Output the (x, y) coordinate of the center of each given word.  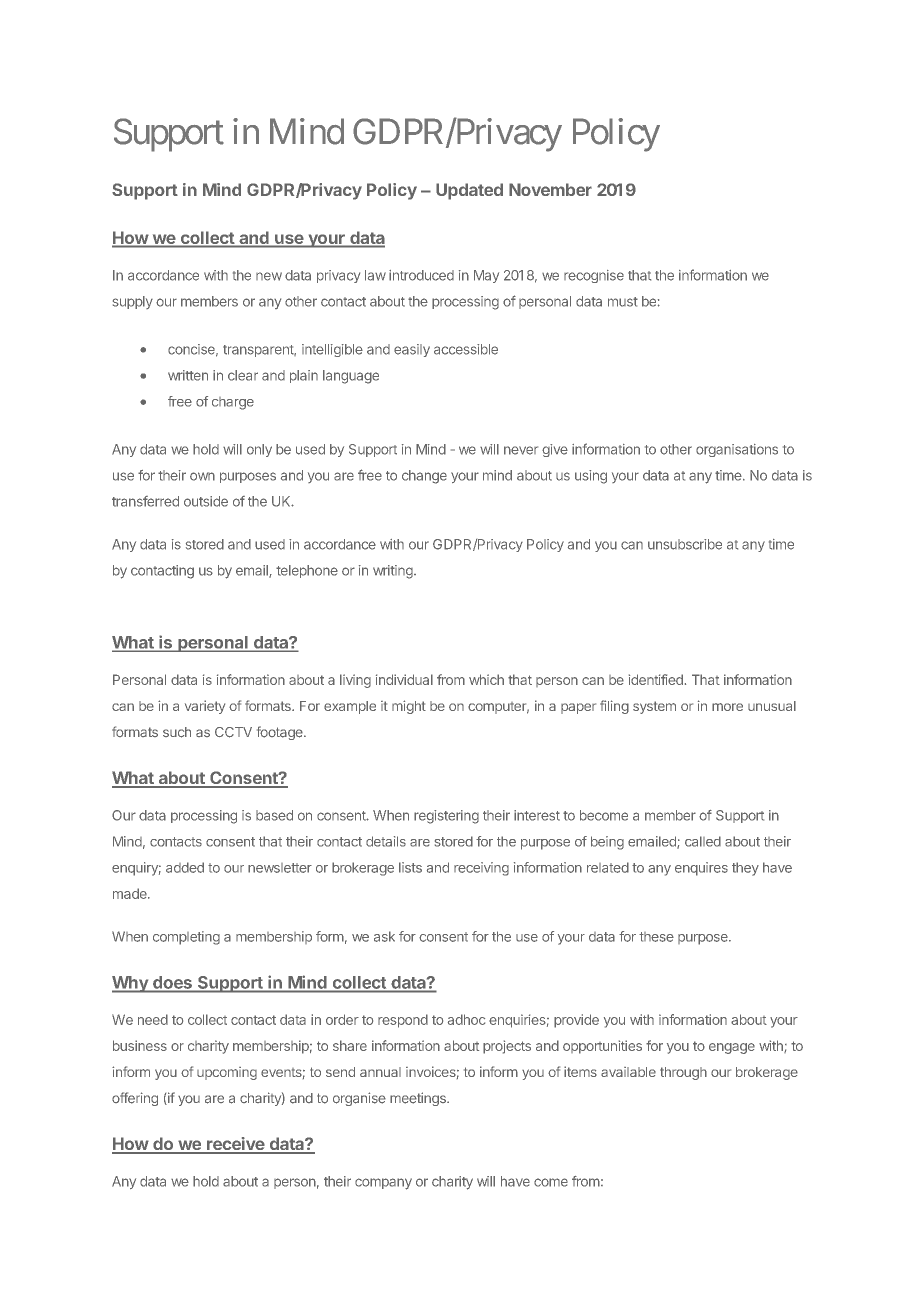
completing (186, 938)
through (683, 1073)
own (202, 476)
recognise (594, 276)
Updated (469, 191)
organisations (737, 450)
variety (205, 707)
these (656, 937)
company (383, 1184)
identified (656, 679)
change (424, 477)
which (486, 679)
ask (384, 936)
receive (235, 1145)
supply (133, 302)
